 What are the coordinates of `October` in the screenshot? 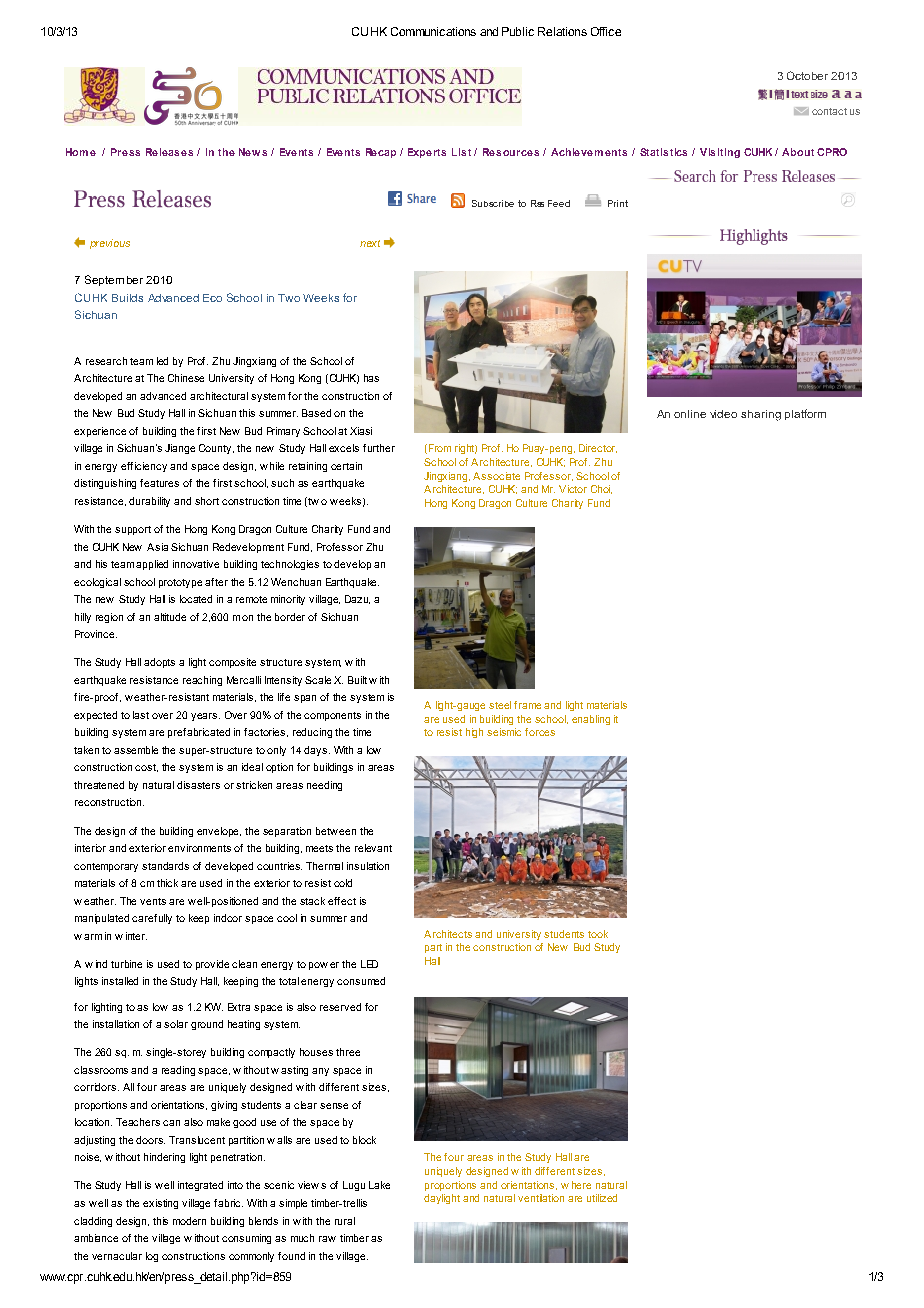 It's located at (807, 75).
